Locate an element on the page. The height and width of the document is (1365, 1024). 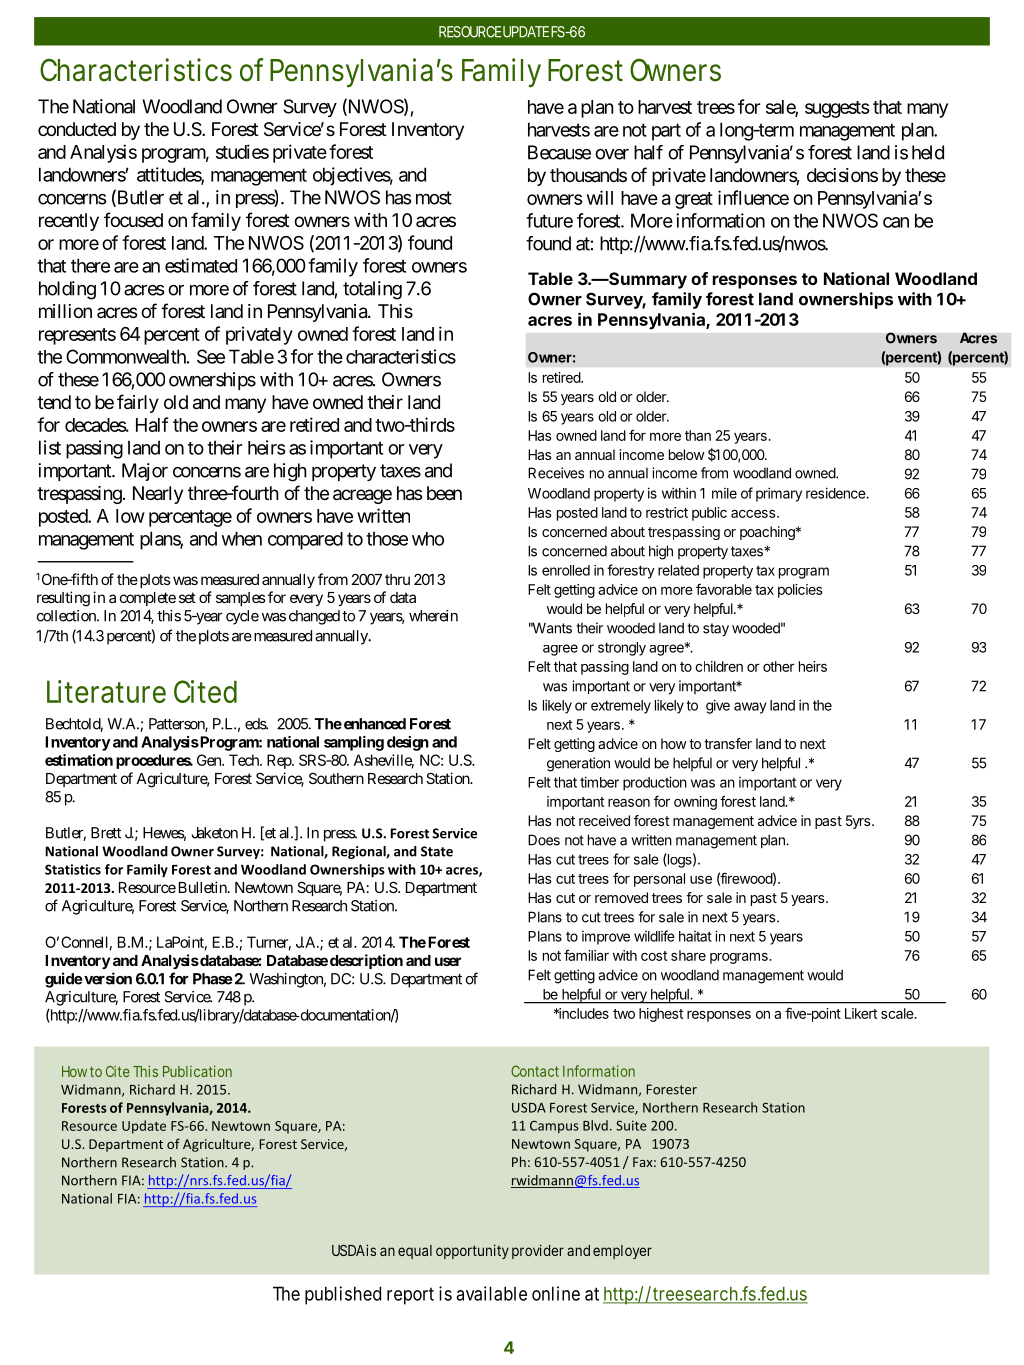
focused is located at coordinates (133, 219).
